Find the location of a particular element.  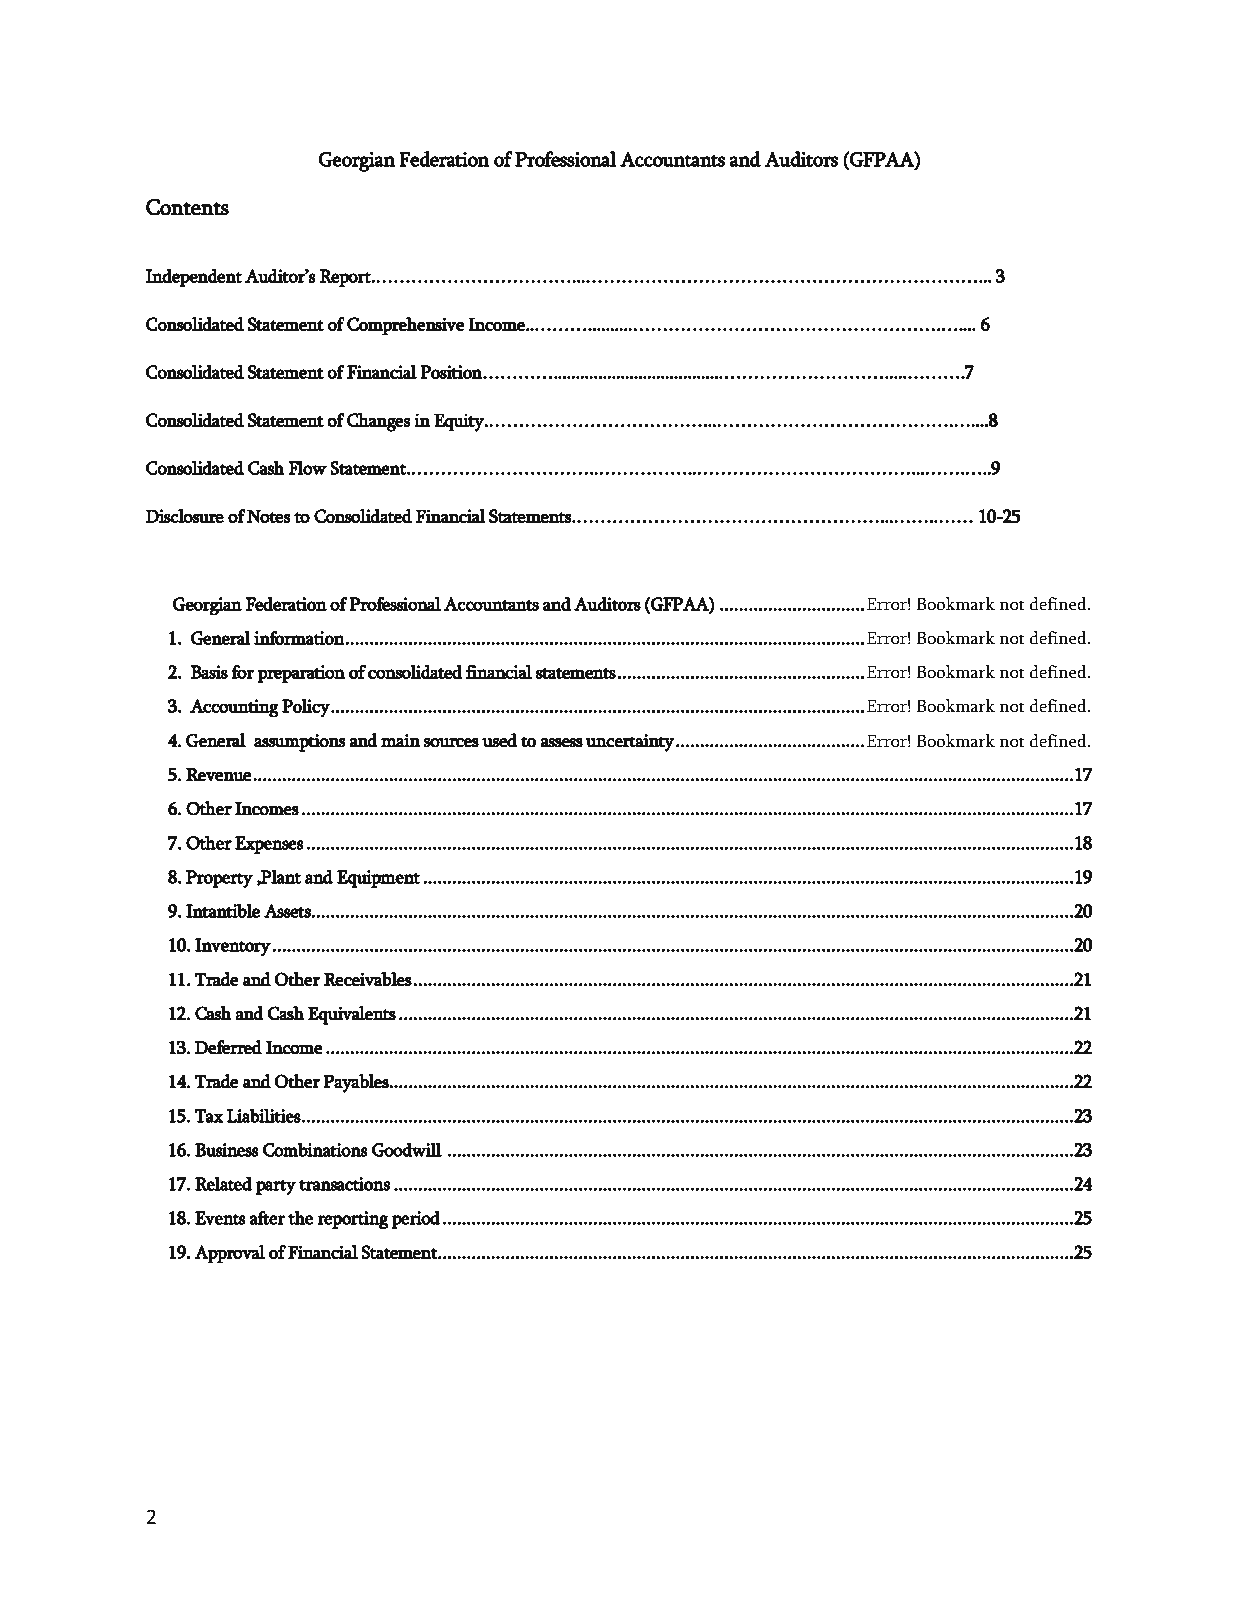

Comprehensive is located at coordinates (405, 326).
